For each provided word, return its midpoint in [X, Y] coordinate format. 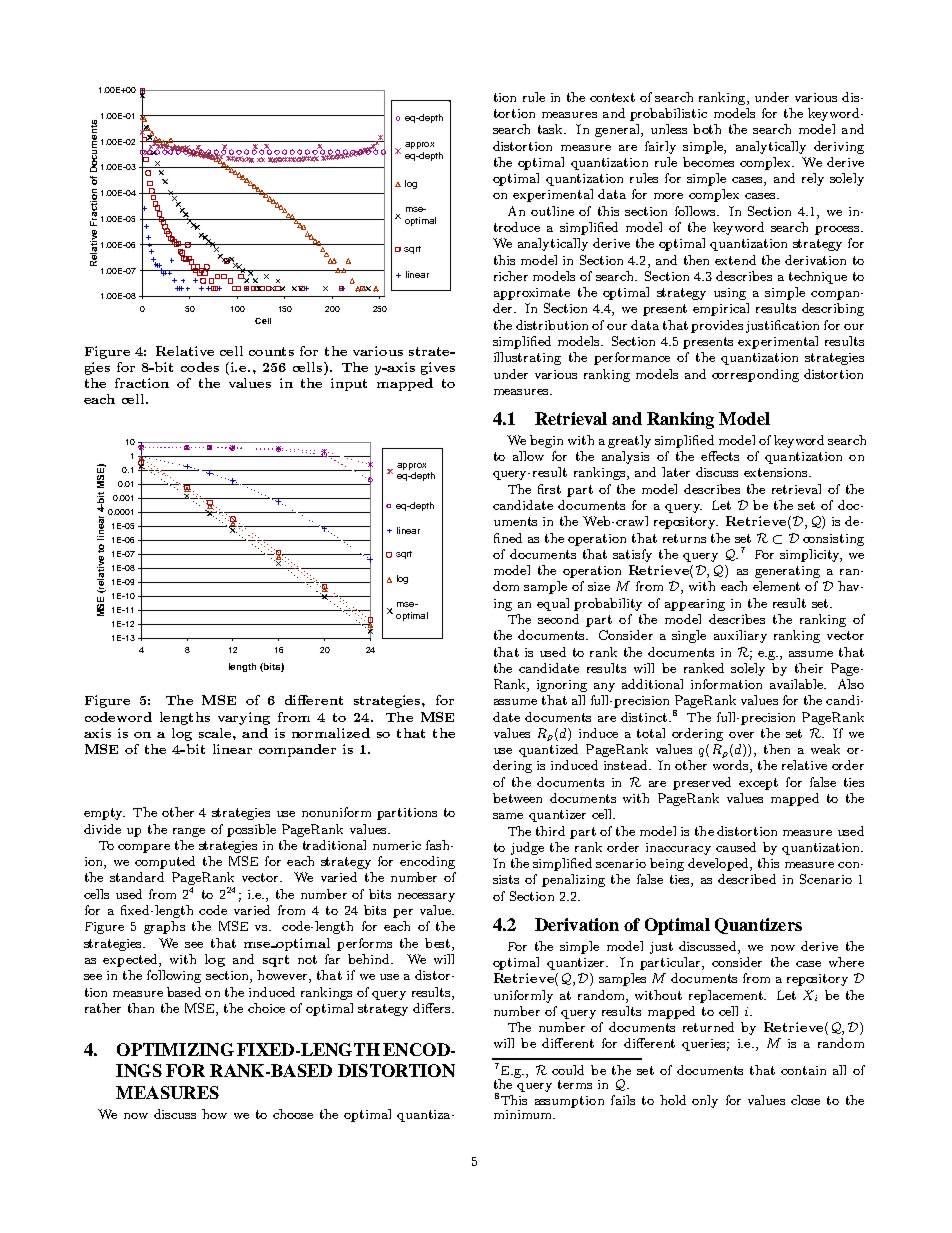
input [349, 384]
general [618, 130]
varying [244, 718]
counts [271, 351]
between [517, 798]
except [758, 784]
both [707, 129]
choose [293, 1114]
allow [528, 456]
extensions [777, 472]
